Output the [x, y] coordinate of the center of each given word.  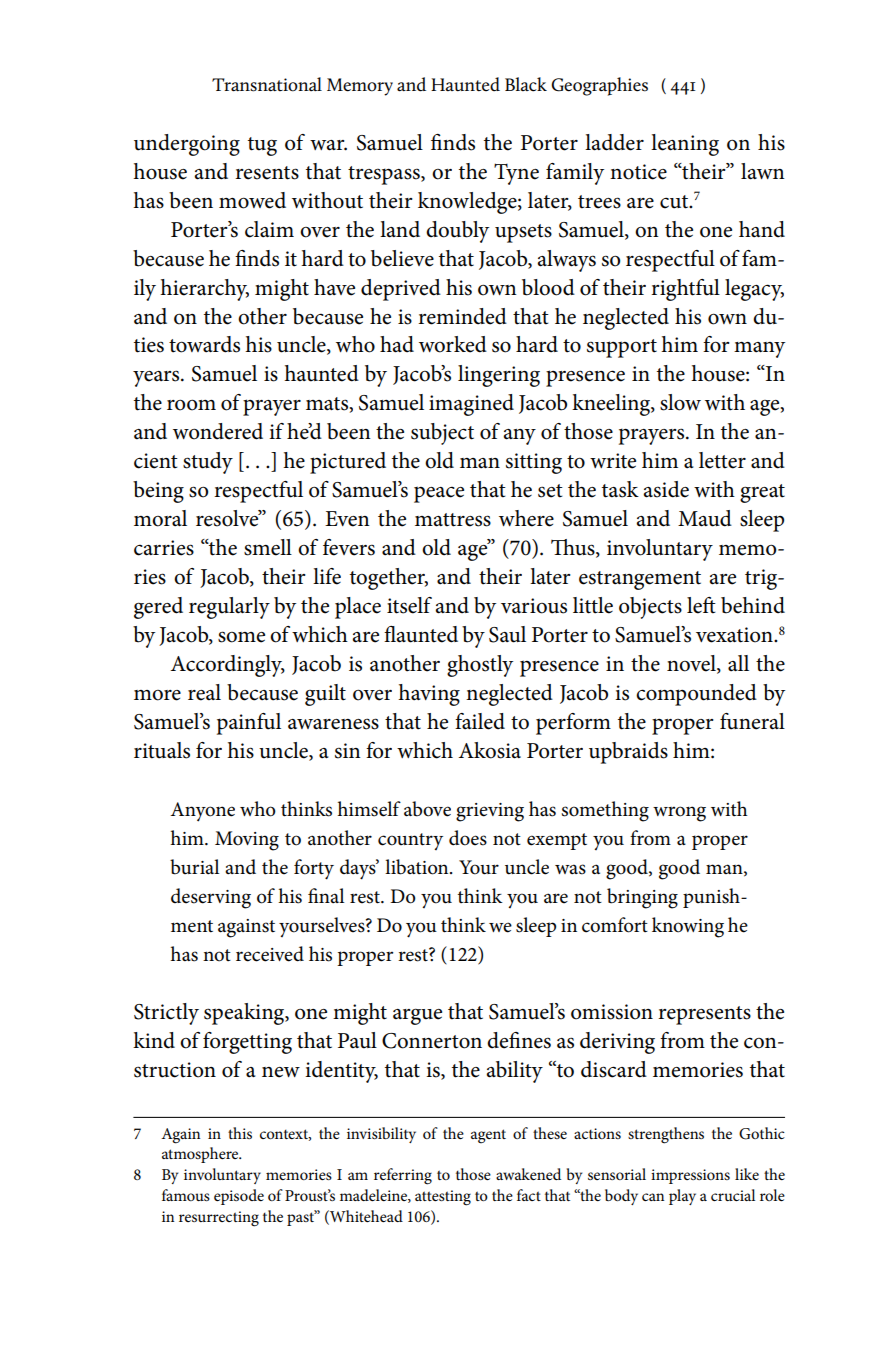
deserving [211, 898]
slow [680, 402]
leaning [685, 145]
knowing [688, 927]
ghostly [480, 666]
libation [418, 867]
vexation [735, 635]
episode [239, 1197]
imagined [471, 405]
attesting [443, 1198]
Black [526, 84]
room [191, 405]
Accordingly [227, 666]
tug [262, 146]
